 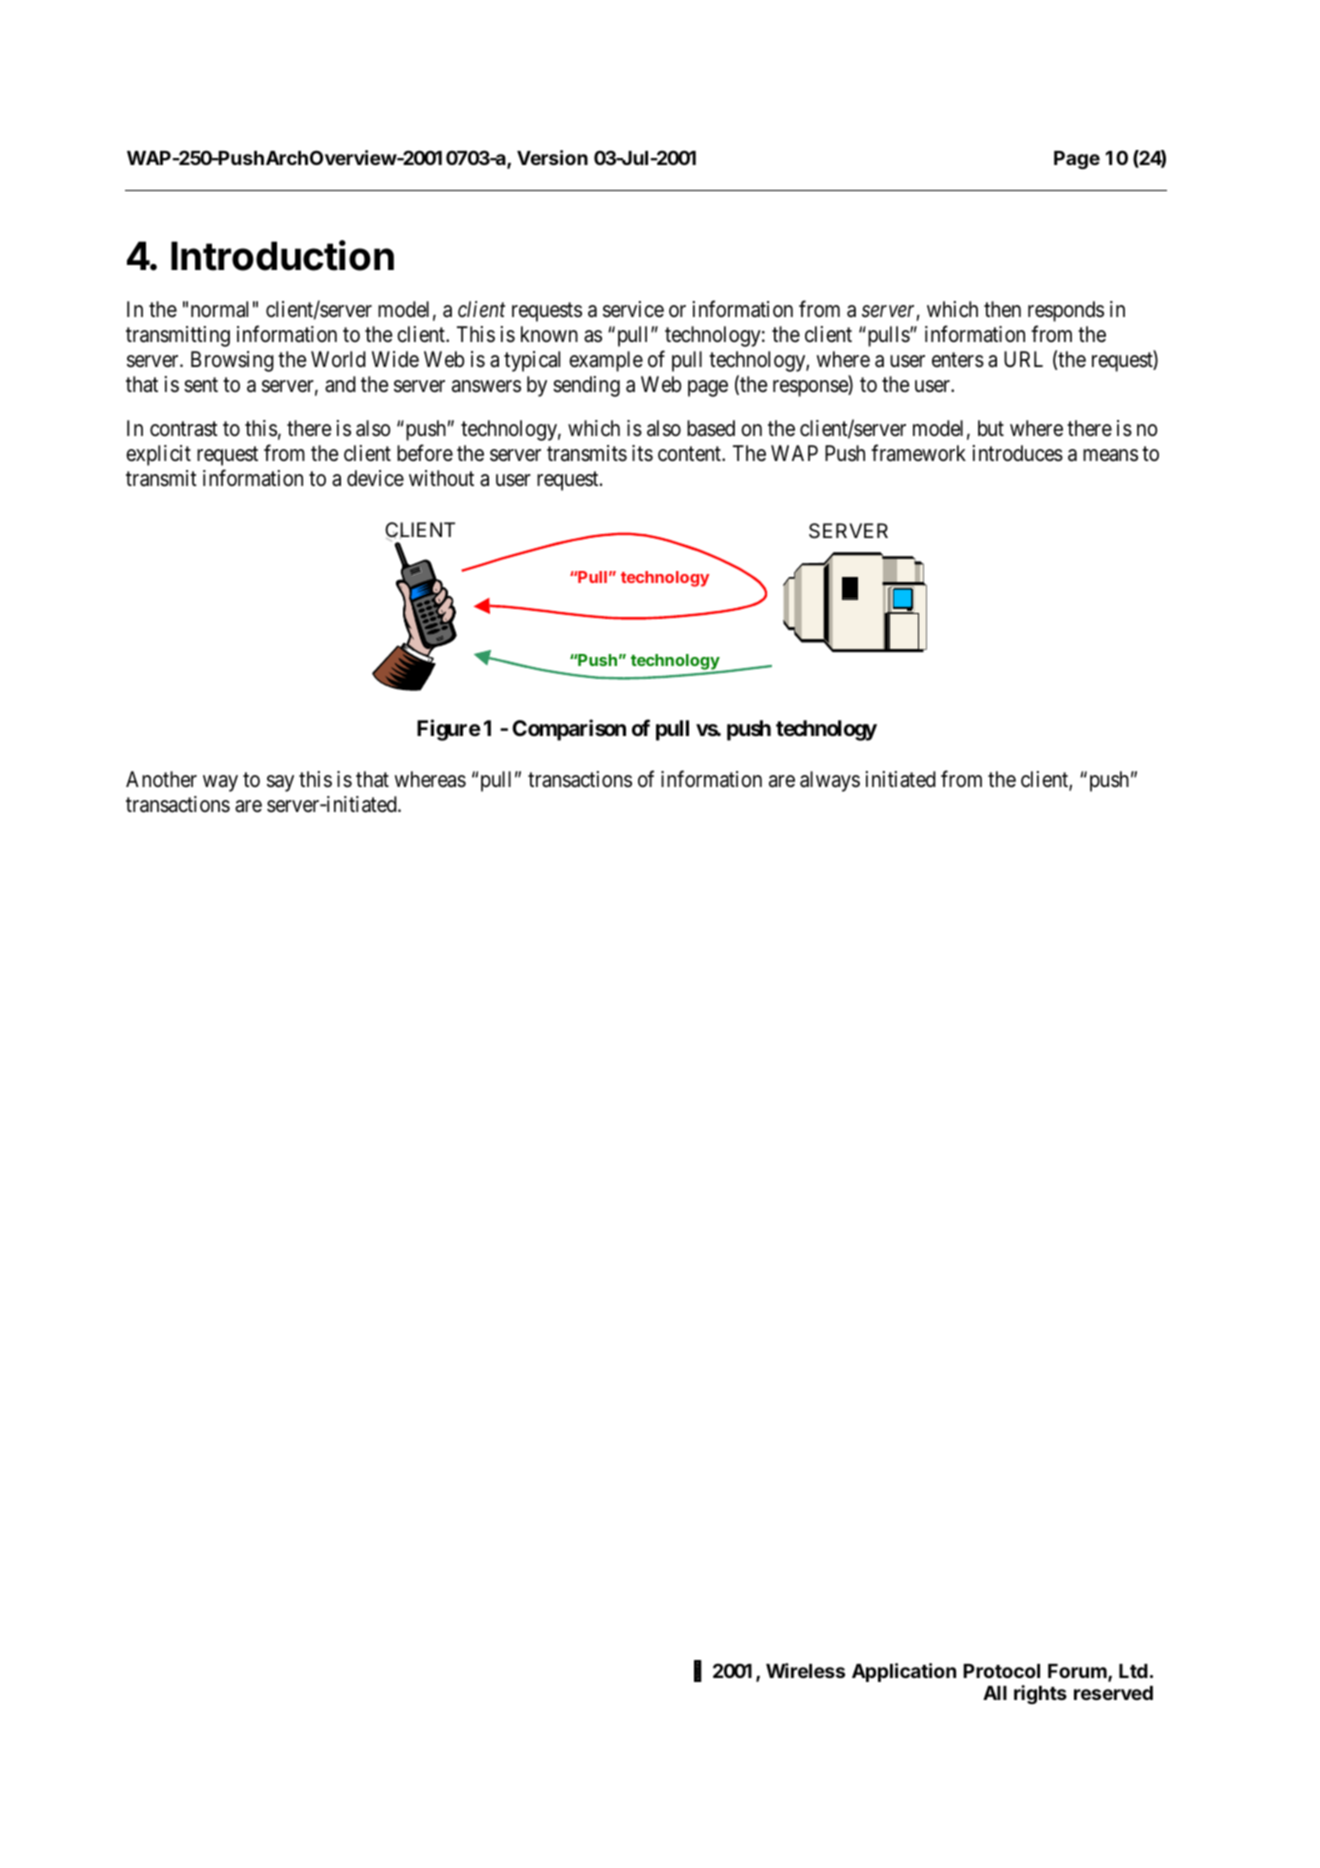 I want to click on always, so click(x=830, y=781).
